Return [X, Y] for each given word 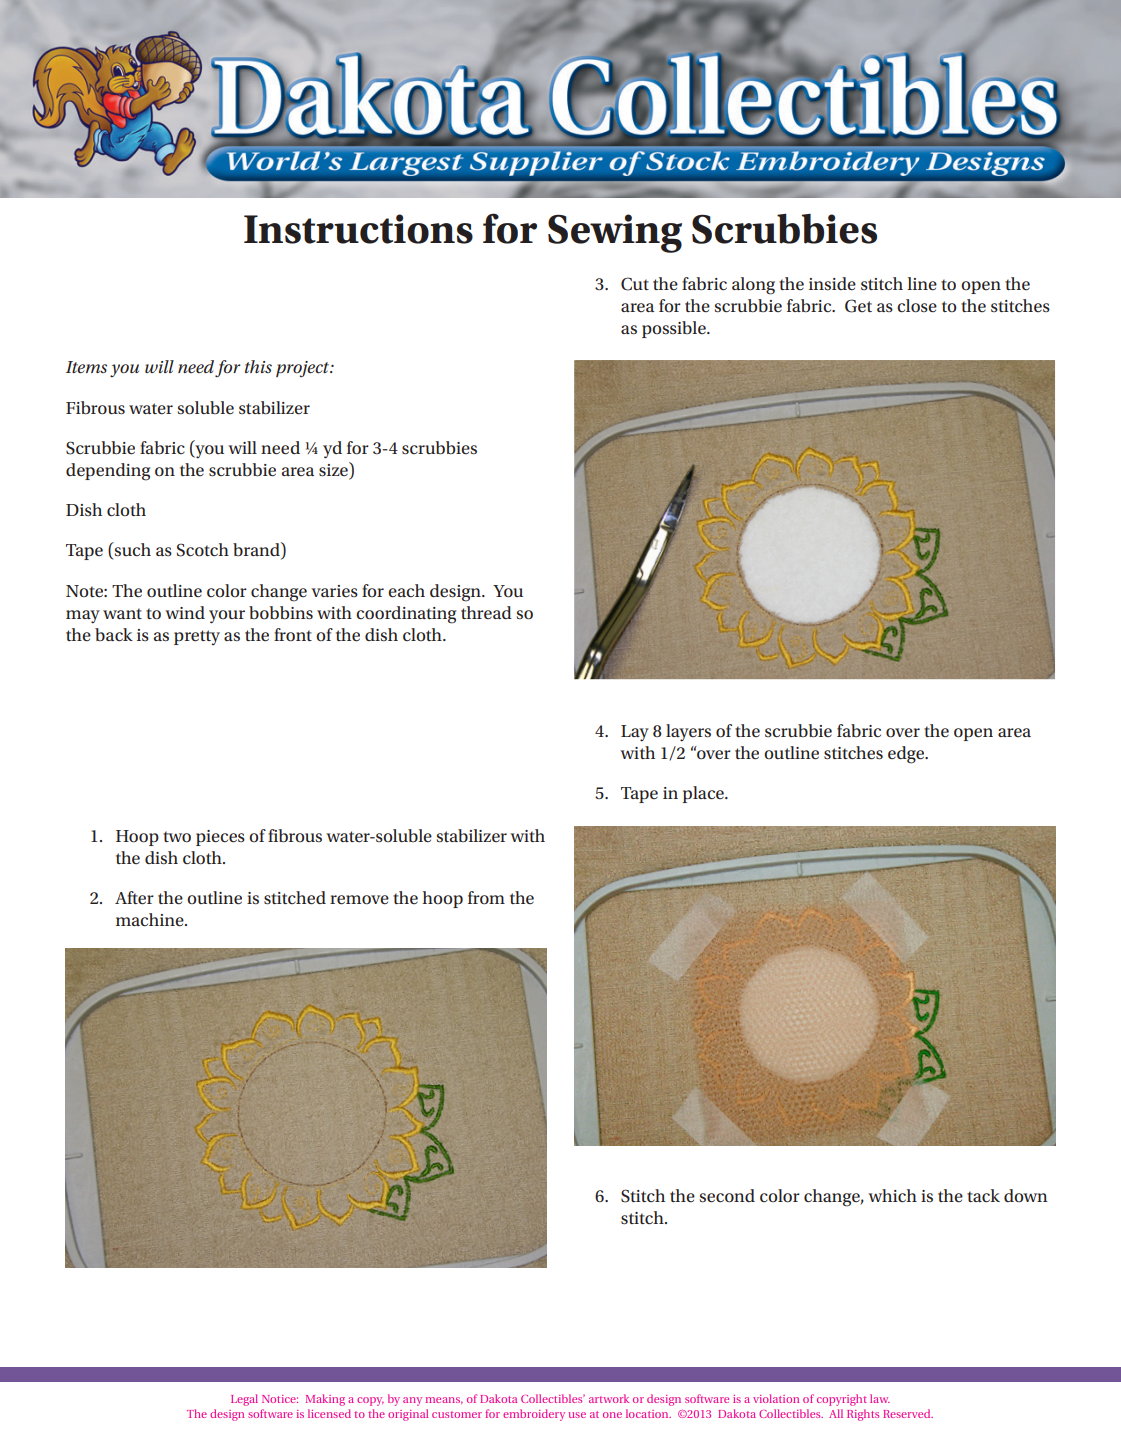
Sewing [615, 233]
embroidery [534, 1415]
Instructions [358, 229]
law [880, 1398]
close [917, 306]
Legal [244, 1400]
